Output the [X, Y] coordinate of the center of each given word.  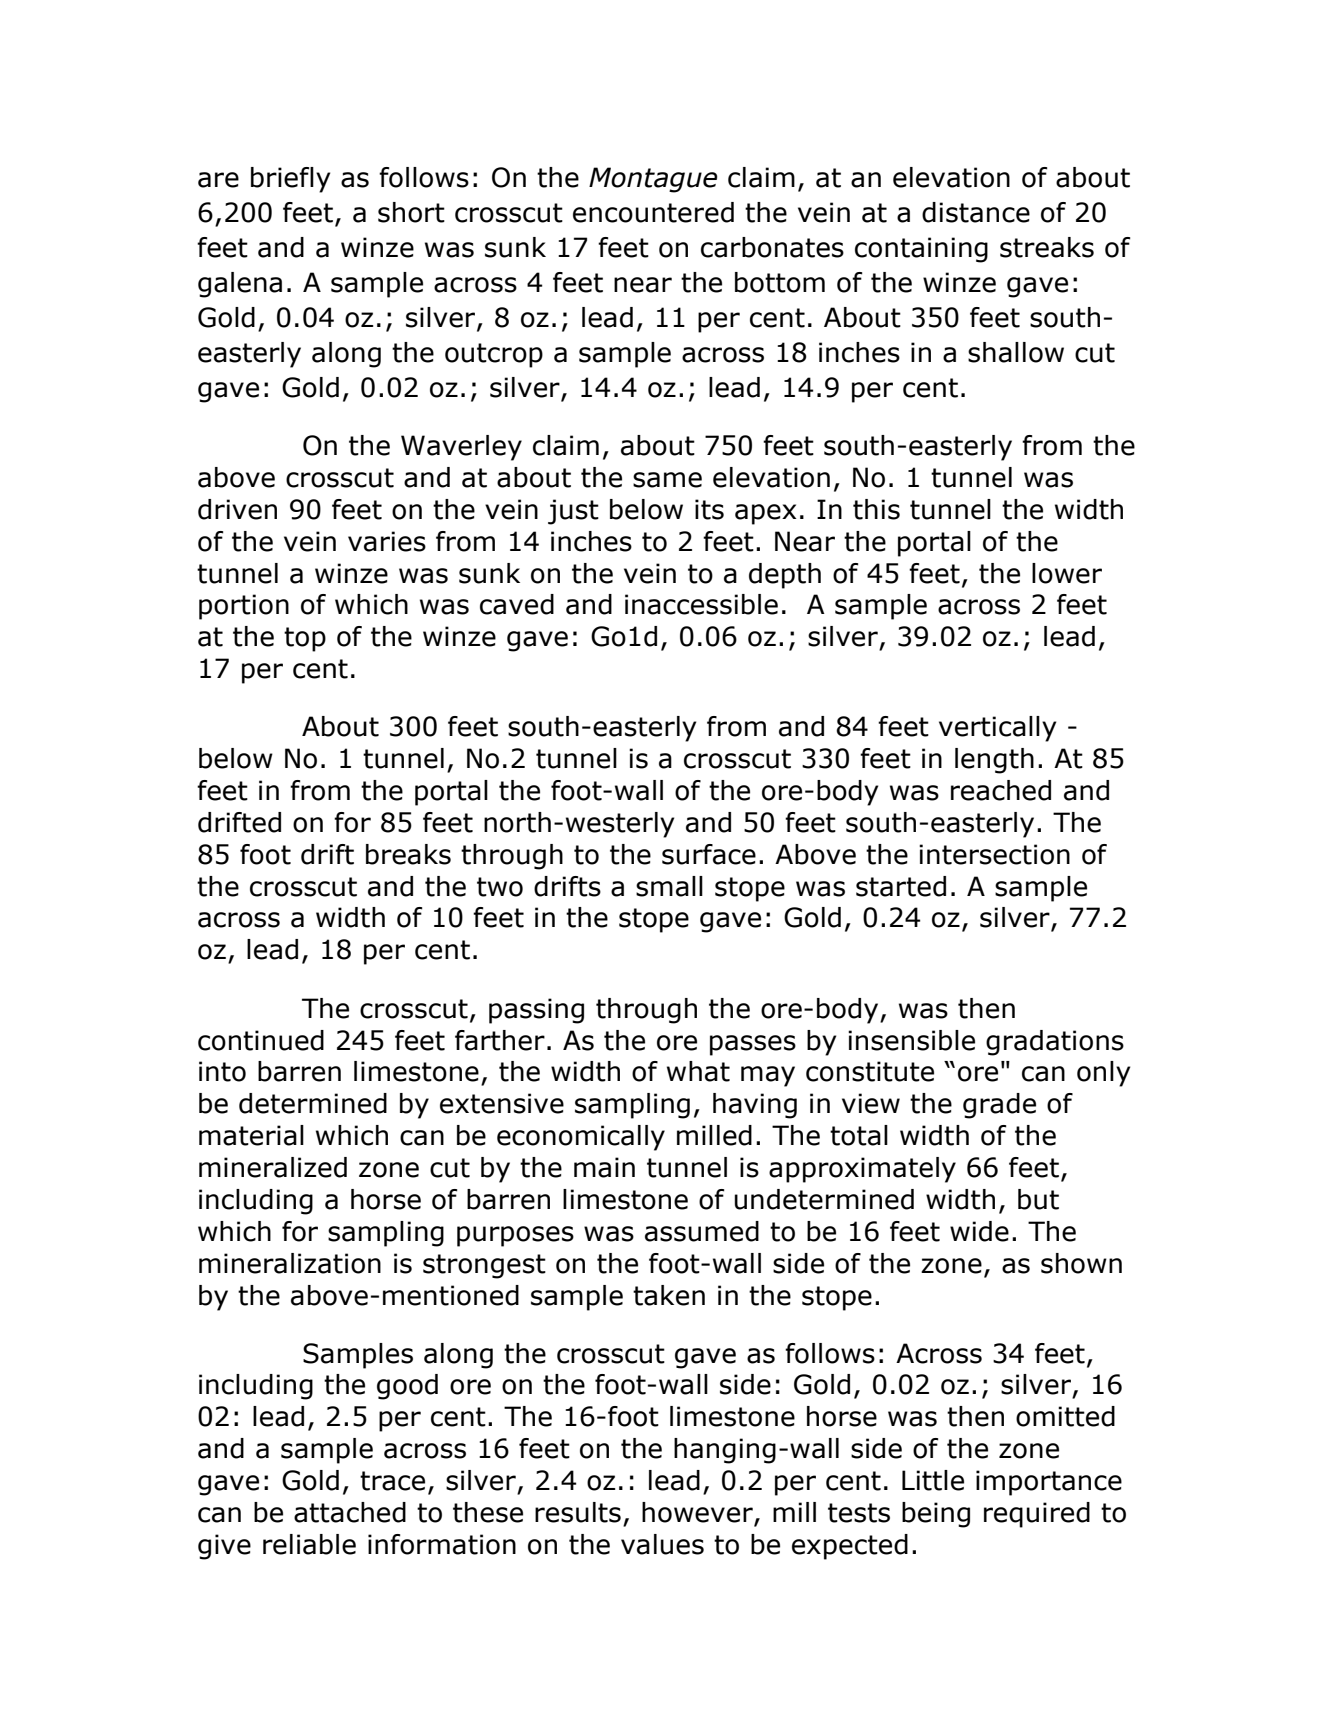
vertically [997, 729]
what [698, 1071]
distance [976, 212]
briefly [290, 180]
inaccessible [701, 604]
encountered [653, 212]
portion [244, 607]
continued [261, 1040]
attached [350, 1512]
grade [999, 1106]
